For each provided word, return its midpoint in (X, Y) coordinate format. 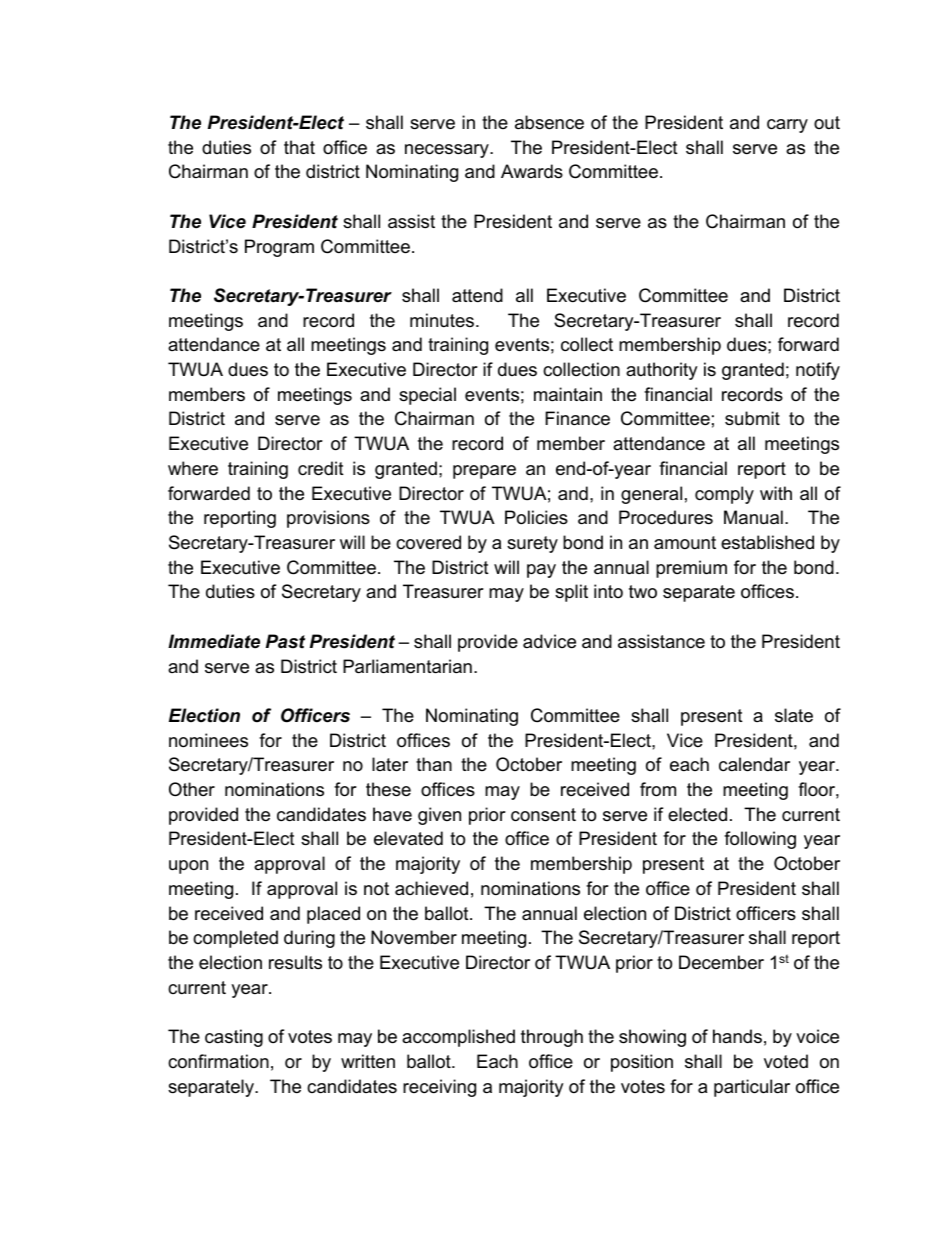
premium (691, 569)
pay (541, 571)
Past (285, 641)
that (299, 147)
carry (787, 126)
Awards (532, 171)
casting (234, 1038)
